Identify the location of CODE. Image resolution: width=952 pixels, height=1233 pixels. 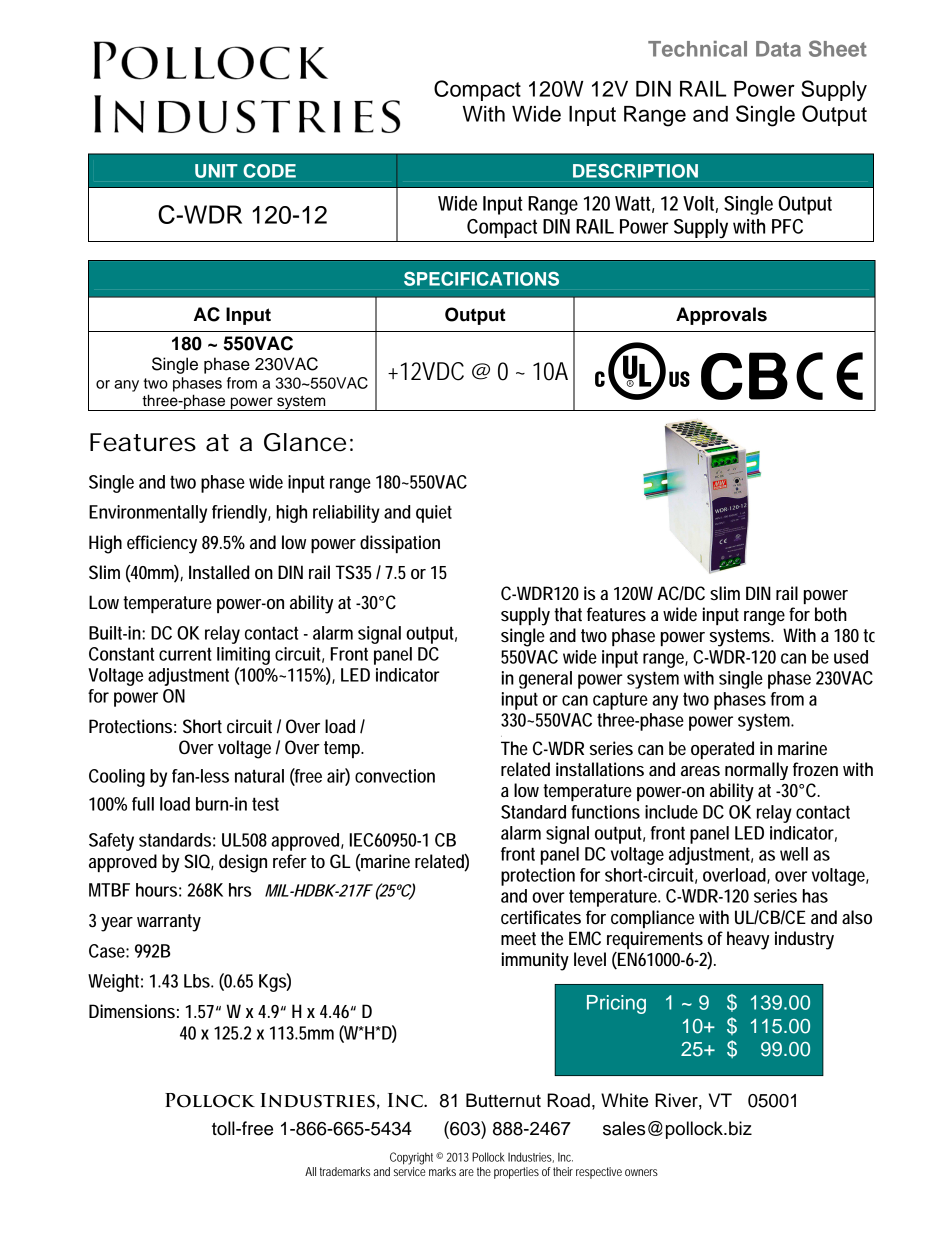
(269, 171).
